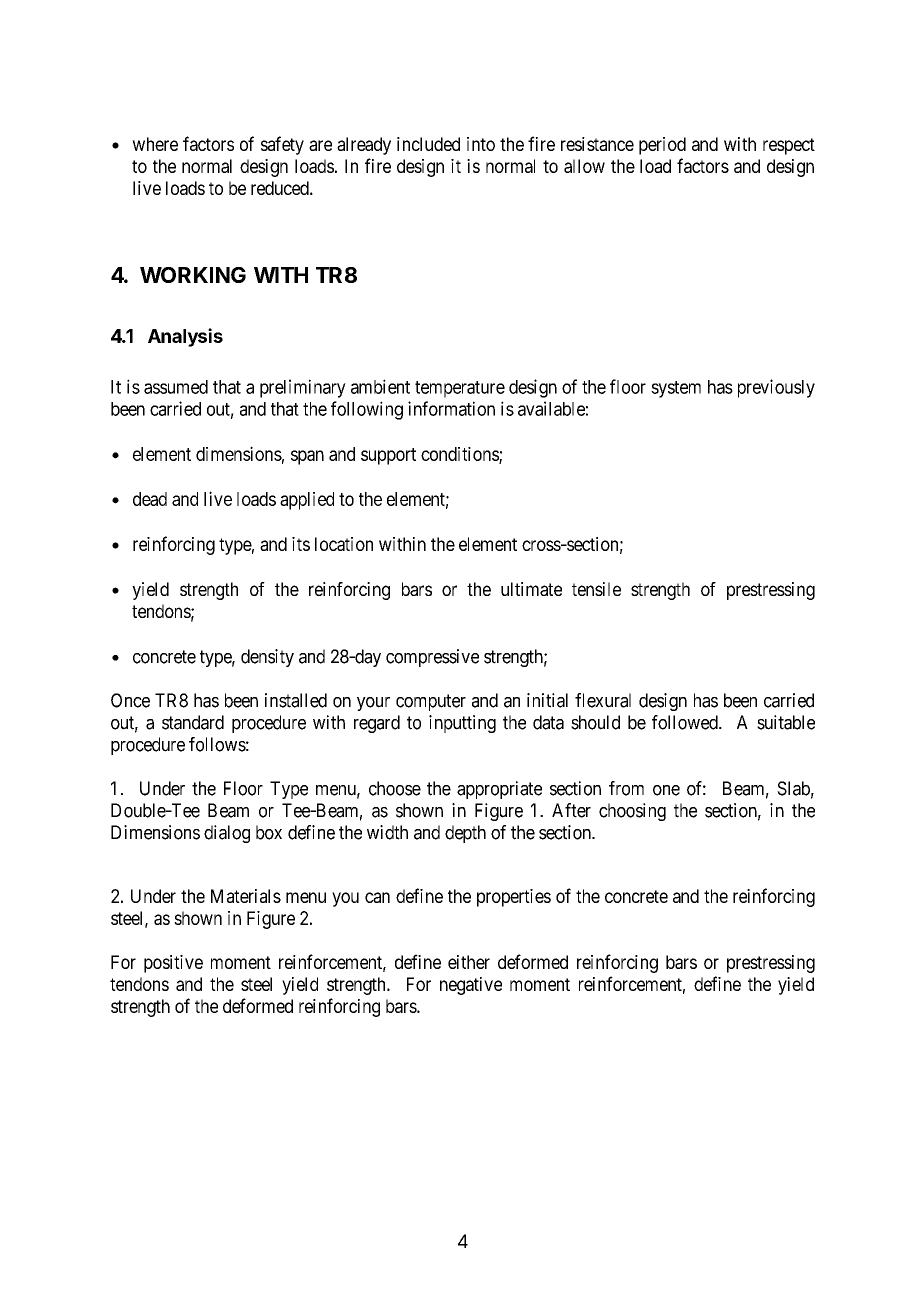  What do you see at coordinates (481, 144) in the page?
I see `into` at bounding box center [481, 144].
